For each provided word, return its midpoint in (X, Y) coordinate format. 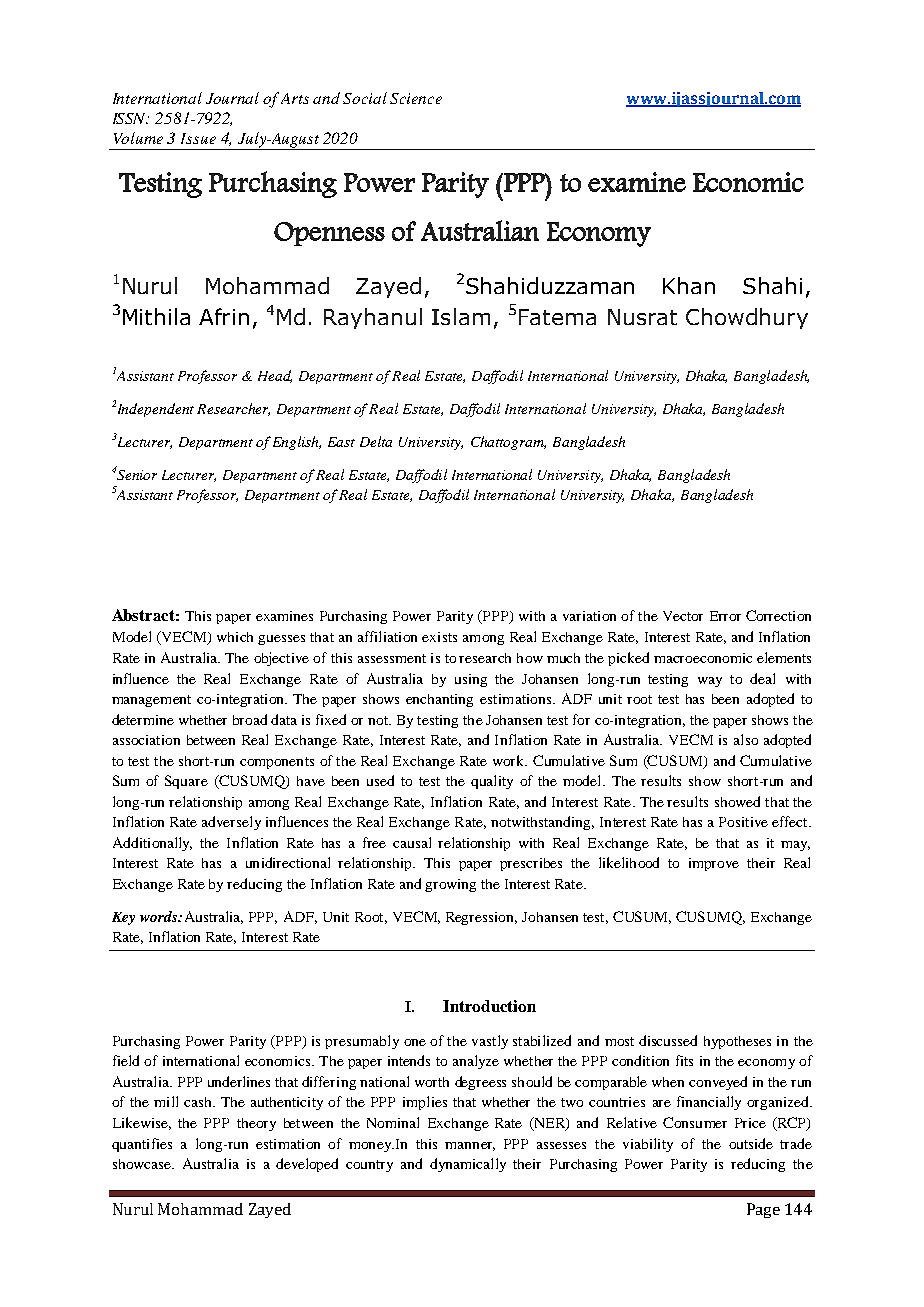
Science (416, 98)
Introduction (489, 1006)
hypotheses (737, 1042)
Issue (198, 138)
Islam (461, 316)
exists (439, 637)
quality (492, 782)
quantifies (142, 1145)
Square (186, 782)
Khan (689, 285)
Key (123, 918)
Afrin (224, 316)
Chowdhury (747, 318)
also (746, 739)
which (235, 637)
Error (725, 616)
